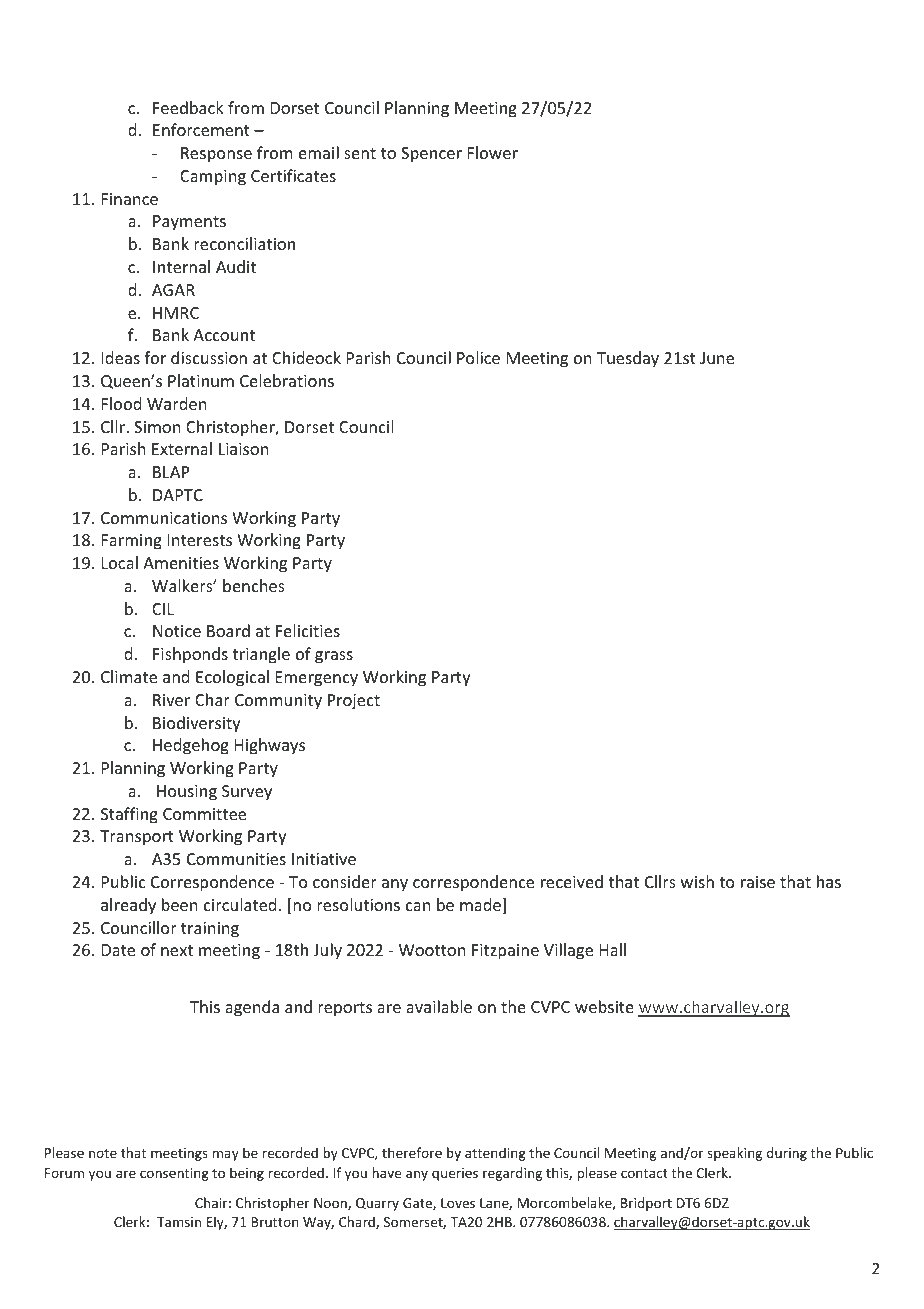 Image resolution: width=924 pixels, height=1309 pixels. What do you see at coordinates (493, 152) in the screenshot?
I see `Flower` at bounding box center [493, 152].
